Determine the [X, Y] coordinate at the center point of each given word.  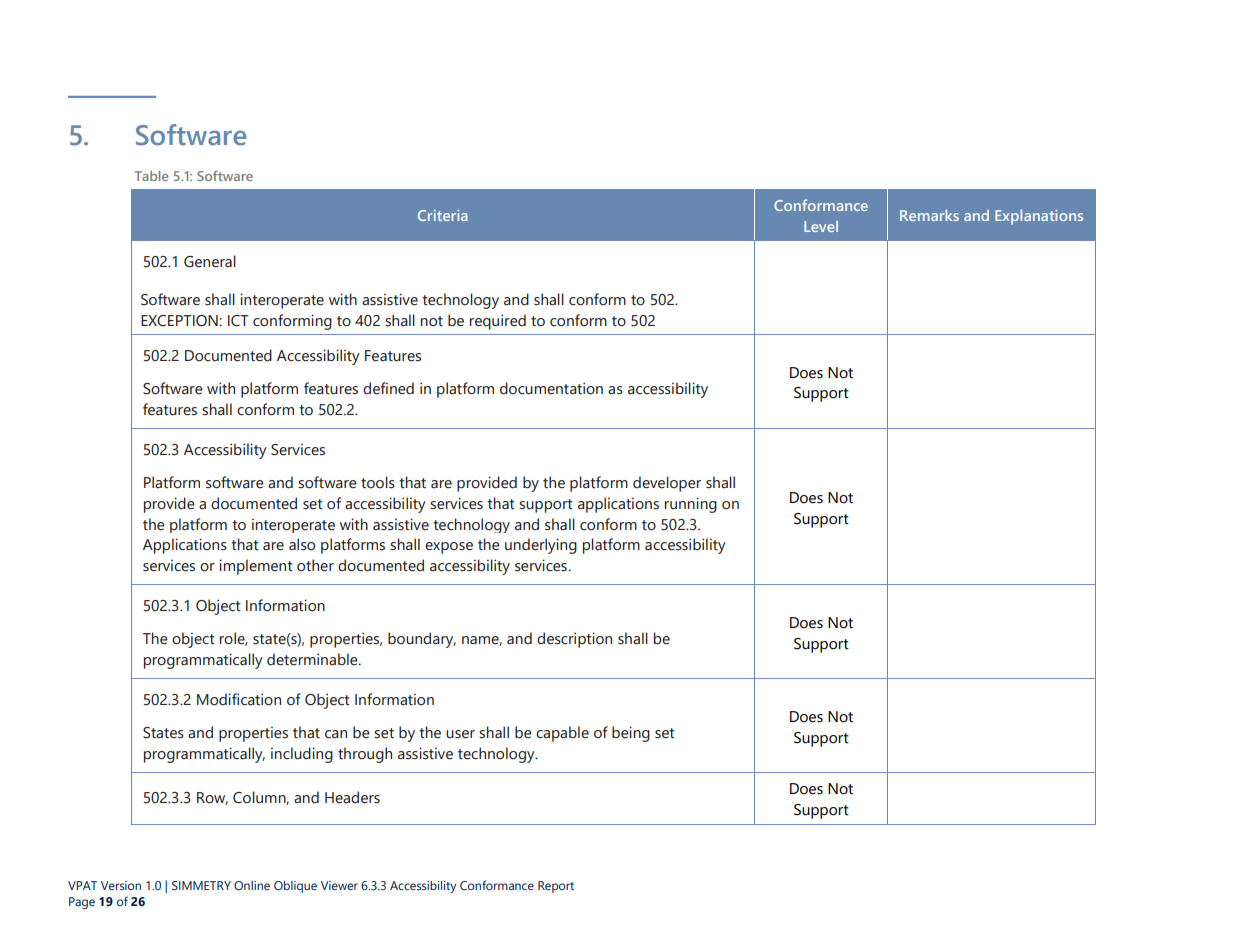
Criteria [443, 215]
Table [151, 176]
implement [256, 567]
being [631, 734]
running [691, 505]
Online [252, 885]
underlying [541, 546]
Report [556, 887]
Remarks [929, 215]
